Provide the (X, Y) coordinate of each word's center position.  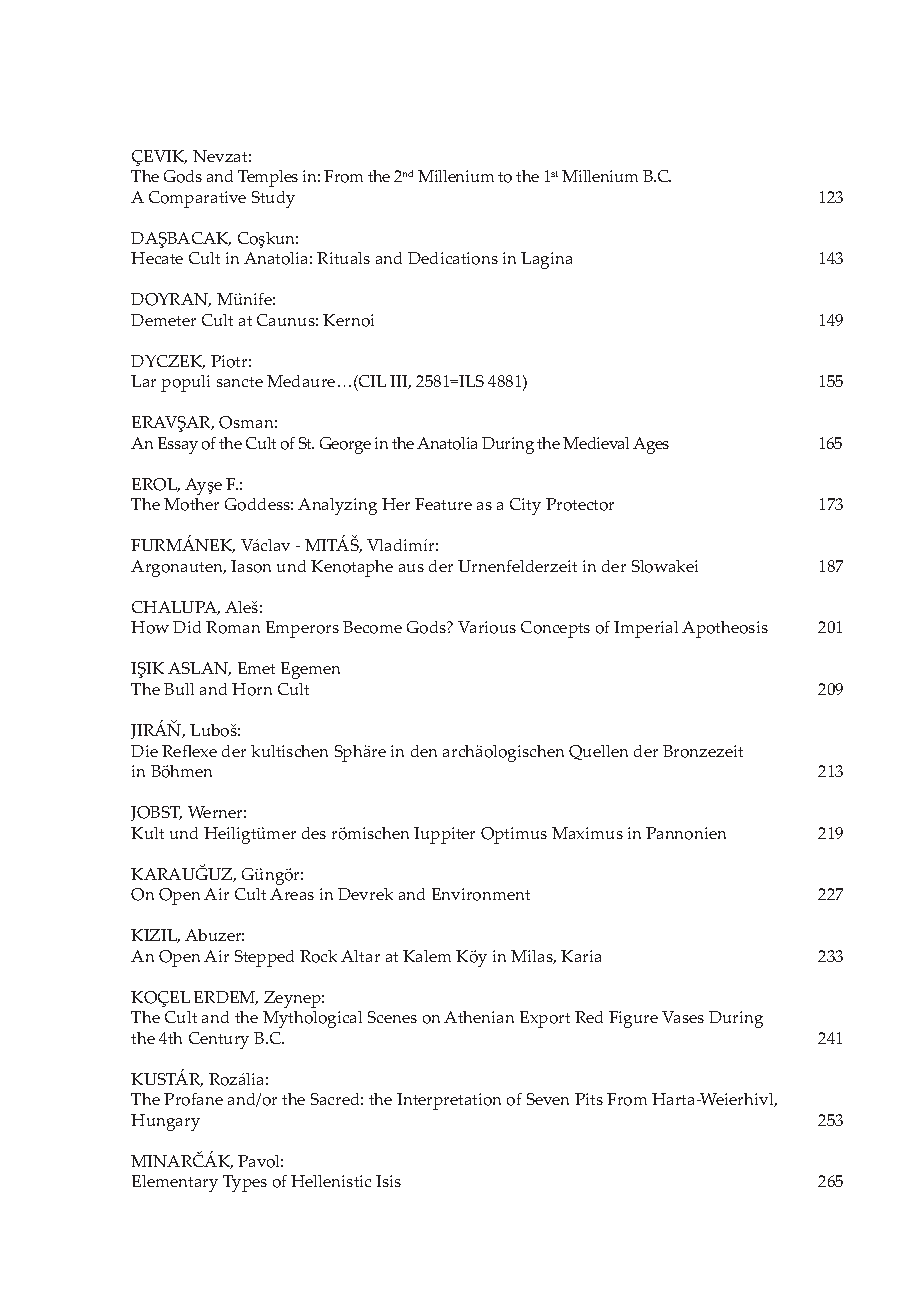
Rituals (343, 258)
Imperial (646, 629)
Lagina (546, 260)
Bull (179, 689)
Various (487, 627)
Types (245, 1183)
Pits (589, 1099)
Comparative (197, 199)
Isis (388, 1181)
